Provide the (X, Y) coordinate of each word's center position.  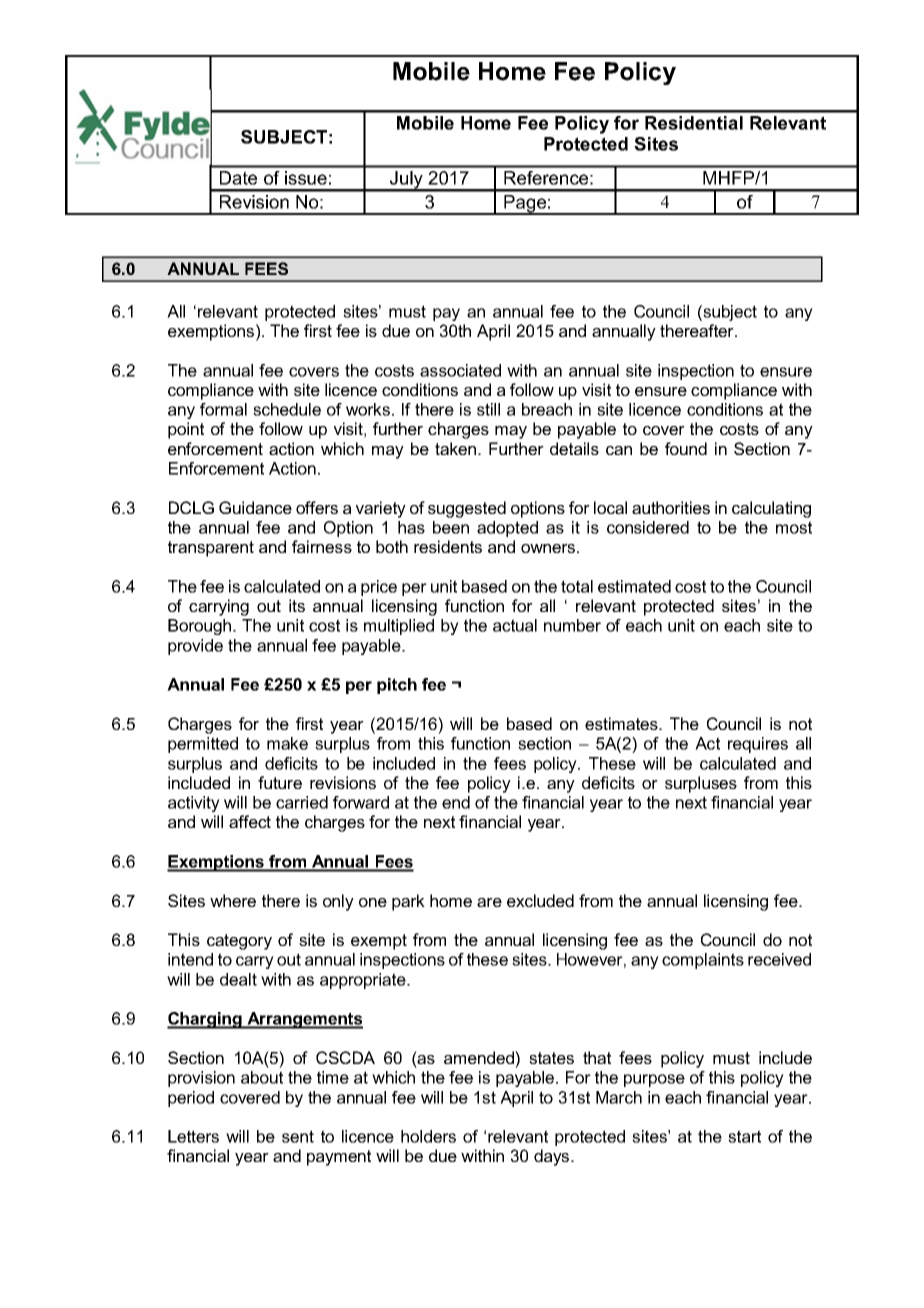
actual (515, 625)
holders (428, 1136)
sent (298, 1136)
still (488, 409)
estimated (634, 586)
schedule (287, 409)
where (233, 900)
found (686, 448)
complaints (703, 961)
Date (238, 178)
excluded (540, 900)
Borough (201, 627)
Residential (694, 123)
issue (306, 178)
